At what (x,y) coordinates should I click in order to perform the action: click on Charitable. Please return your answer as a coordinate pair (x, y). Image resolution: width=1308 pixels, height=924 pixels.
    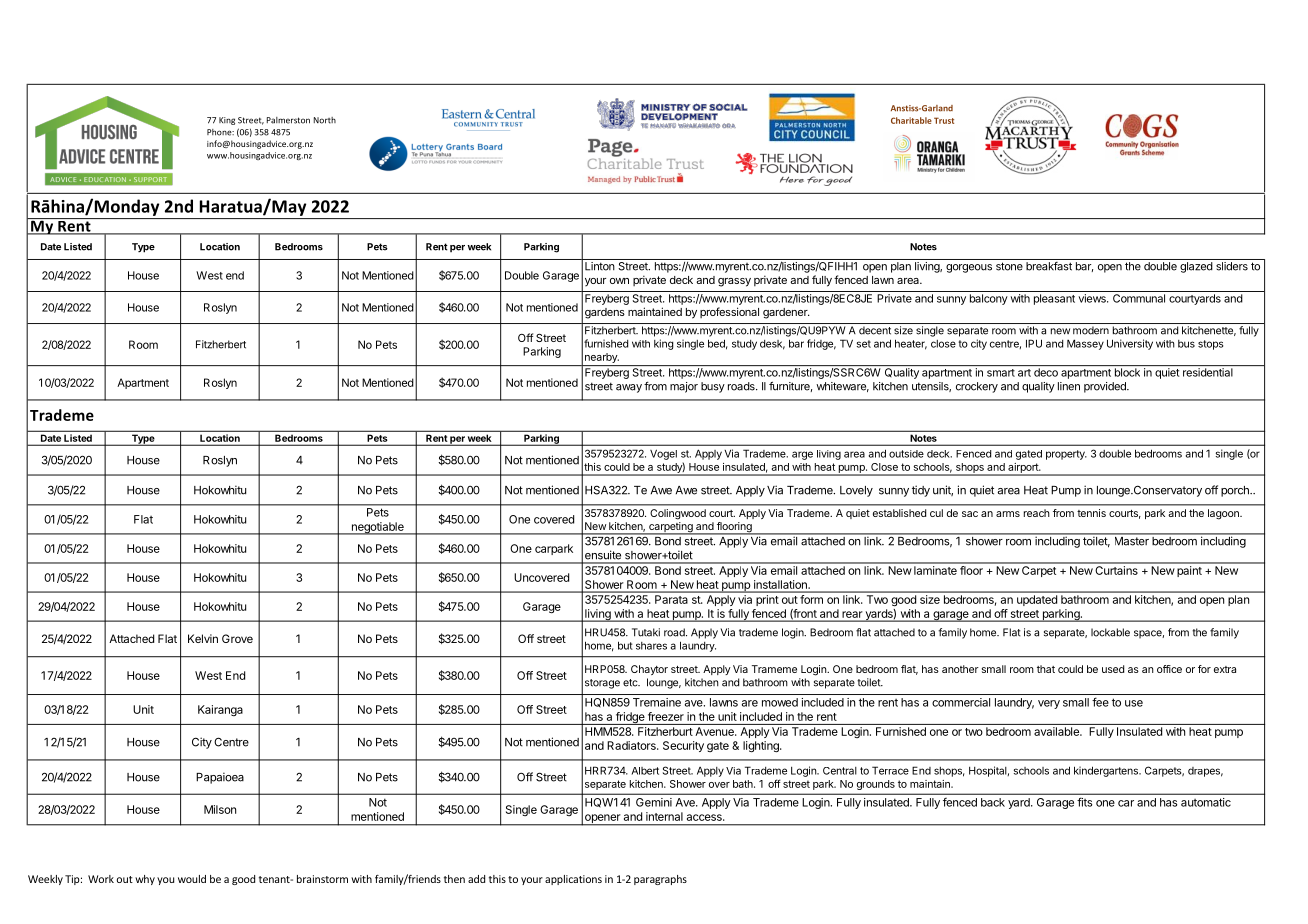
    Looking at the image, I should click on (911, 120).
